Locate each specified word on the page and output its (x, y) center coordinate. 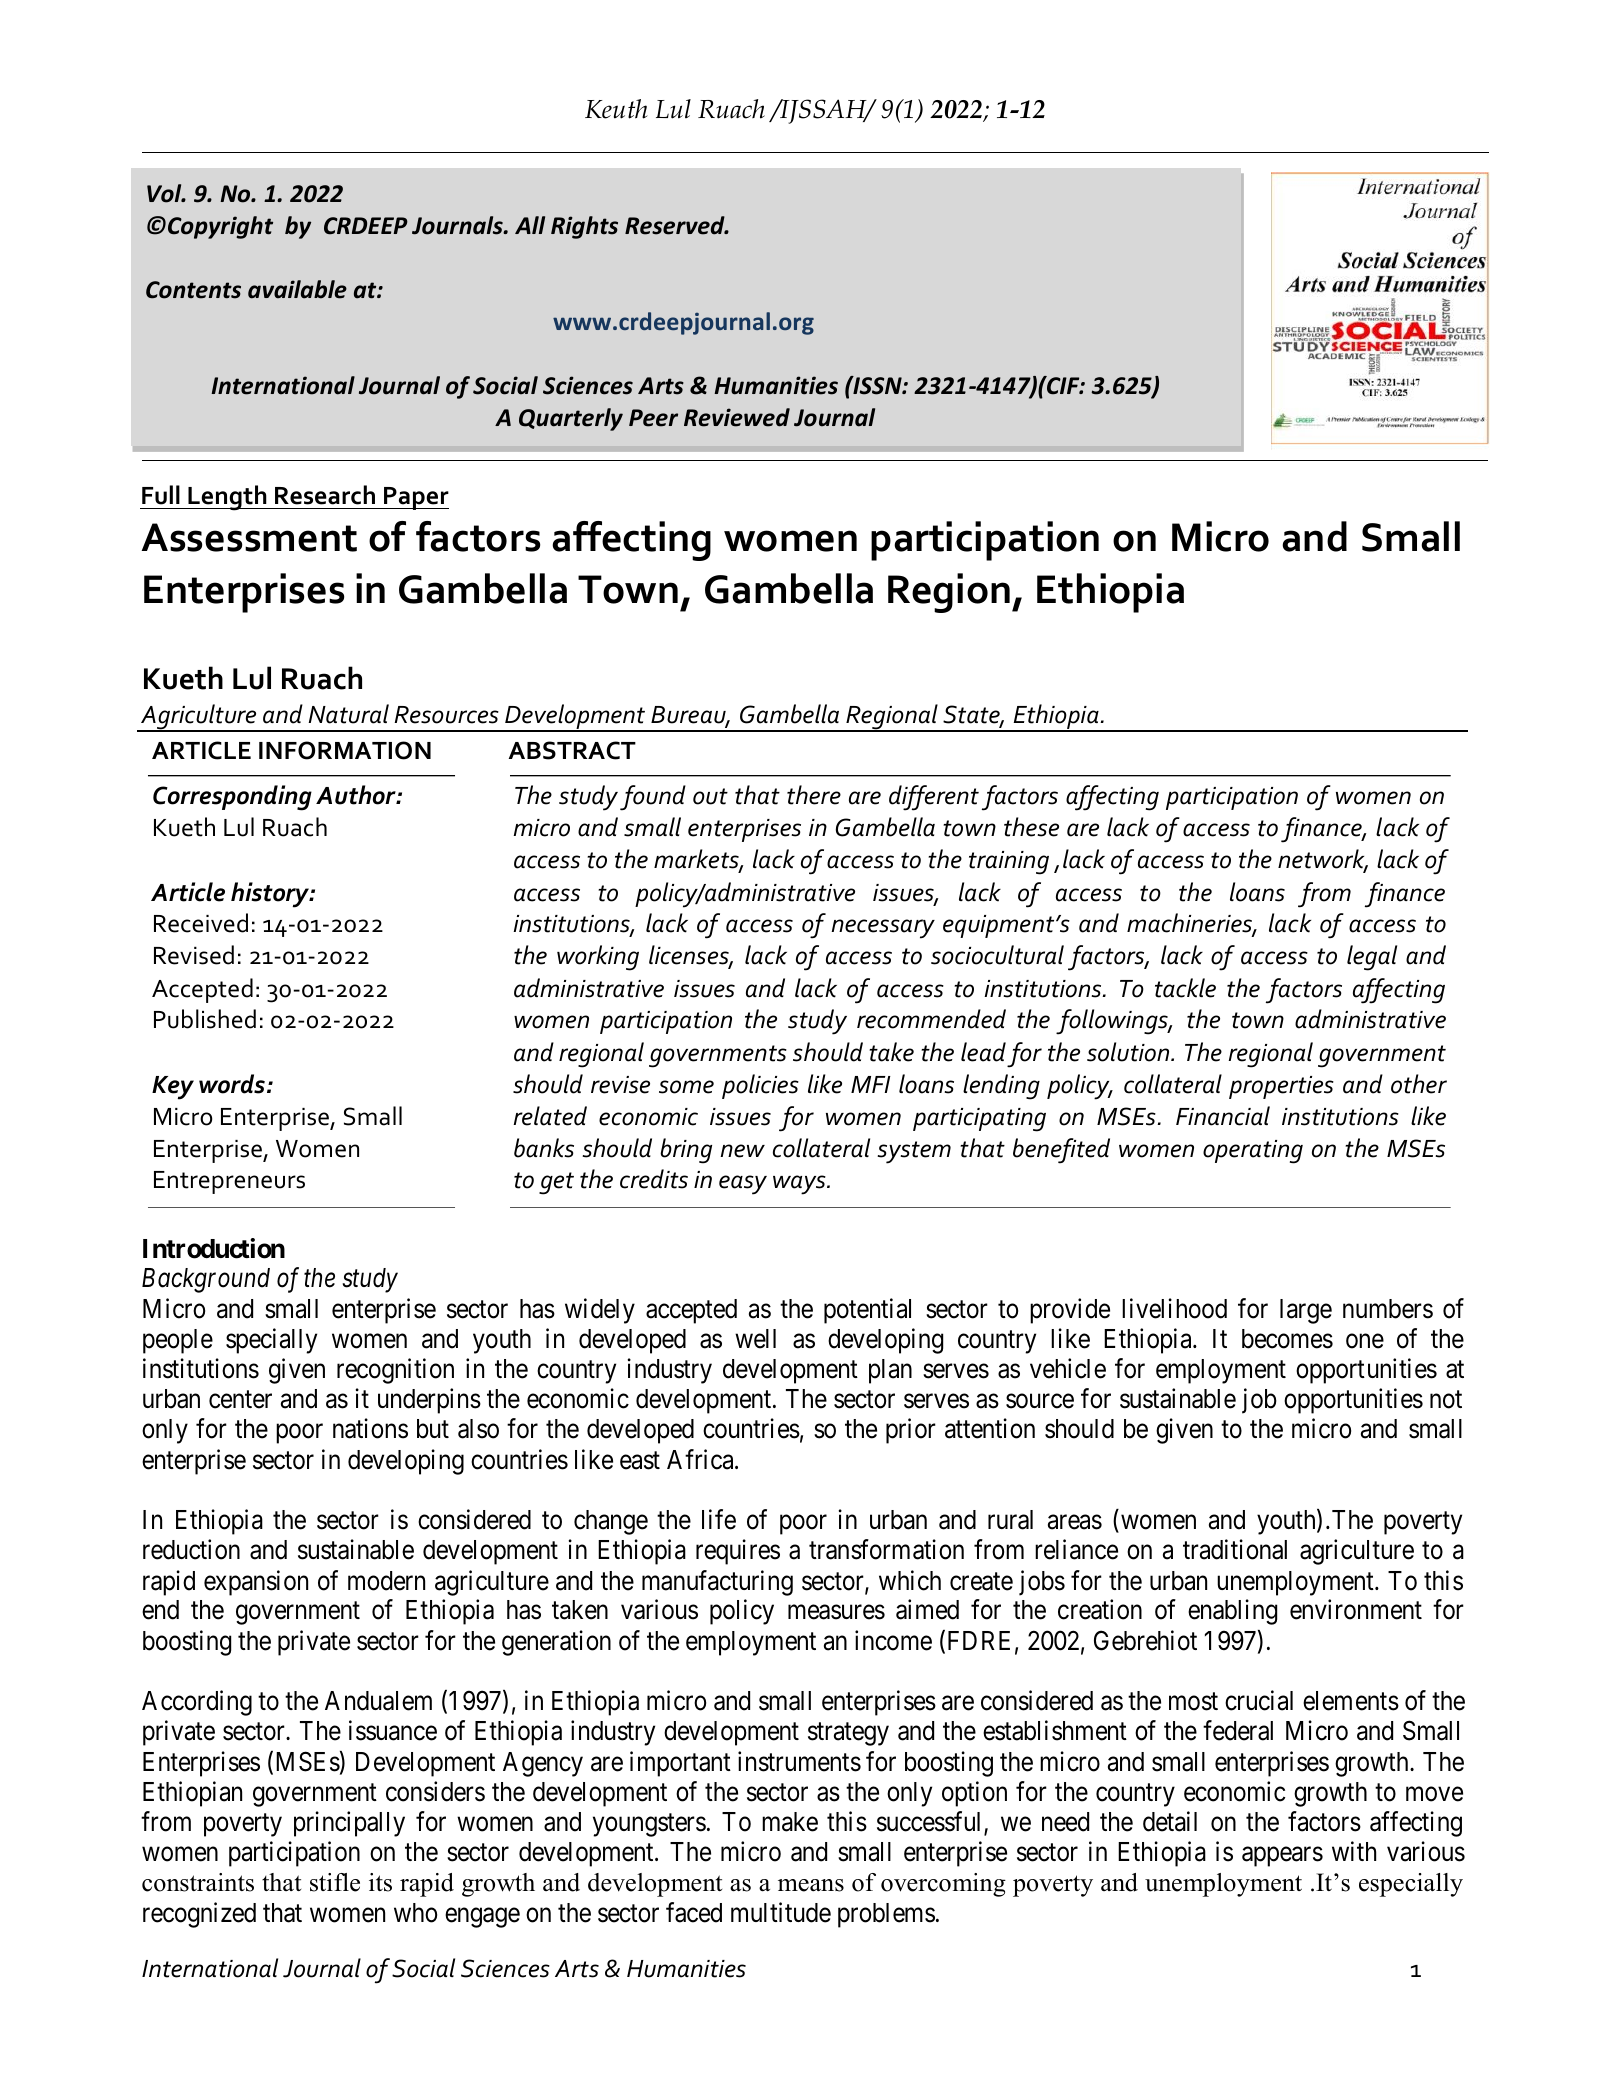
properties (1281, 1087)
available (297, 289)
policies (760, 1086)
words (232, 1084)
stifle (335, 1882)
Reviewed (737, 417)
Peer (653, 418)
